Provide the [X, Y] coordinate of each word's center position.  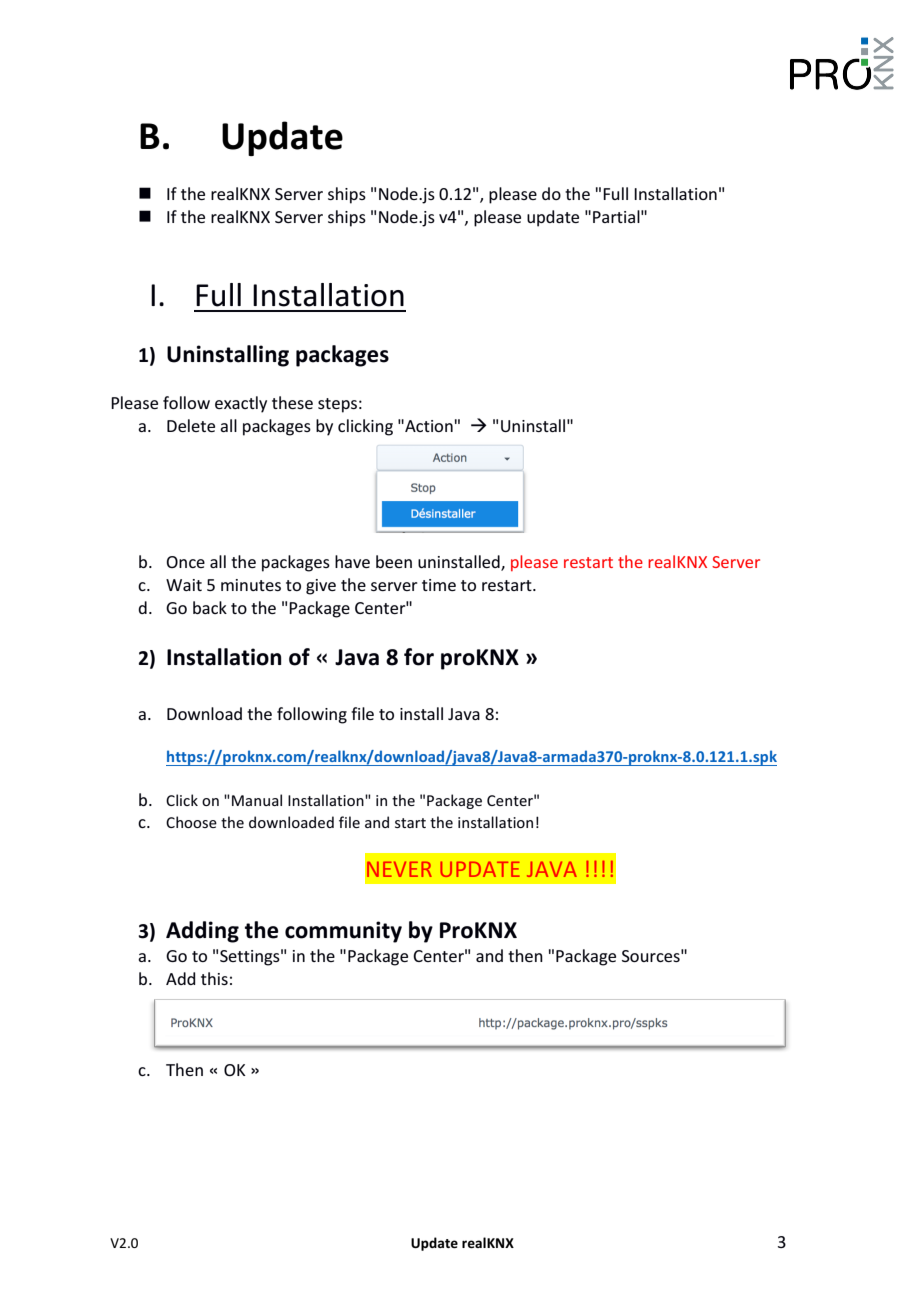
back [210, 607]
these [292, 402]
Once [185, 562]
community [343, 932]
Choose [191, 822]
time [439, 585]
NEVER [399, 869]
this [214, 978]
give [321, 587]
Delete [191, 425]
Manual [257, 800]
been [394, 561]
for [419, 657]
